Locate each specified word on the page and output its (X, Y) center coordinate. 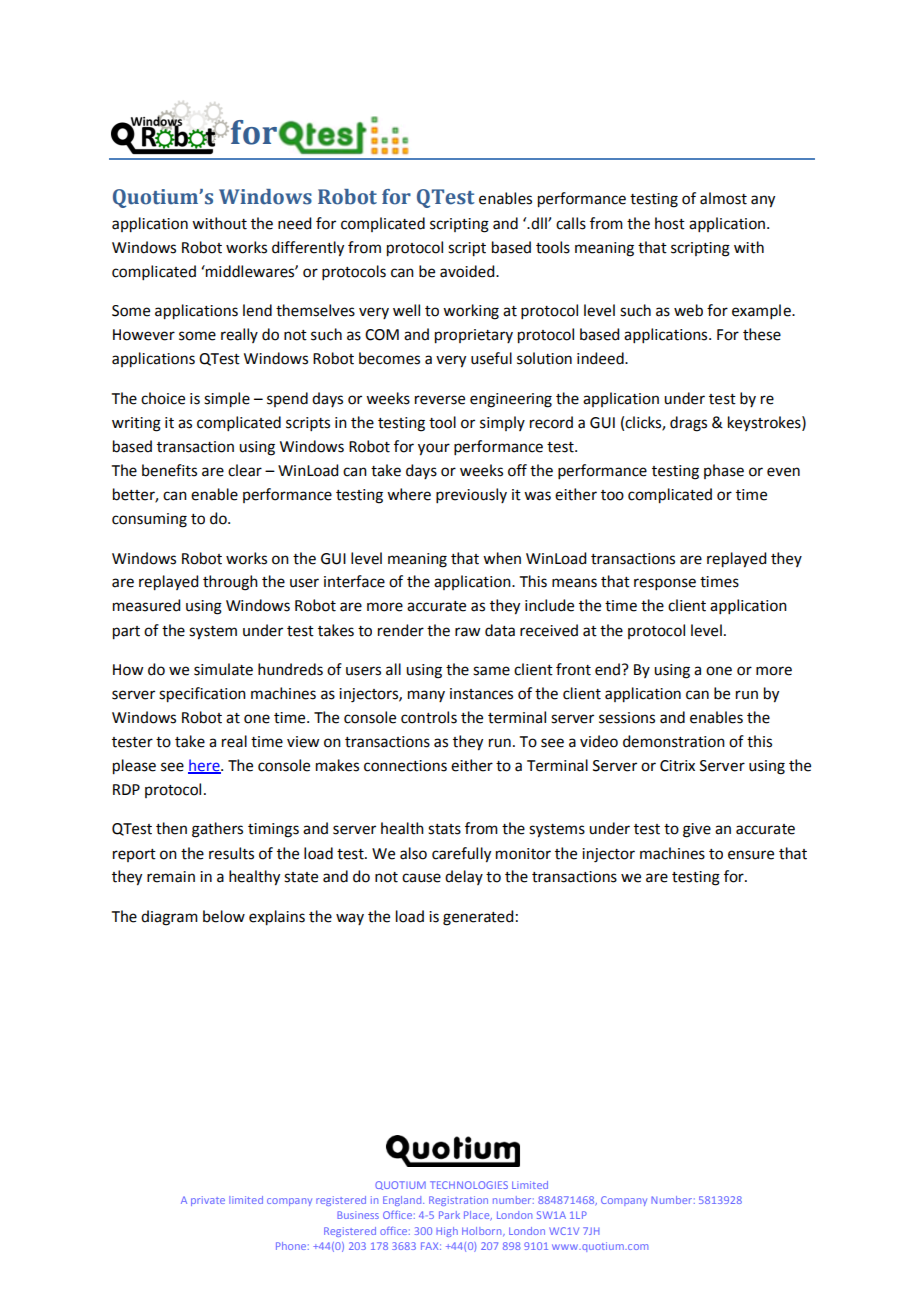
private (208, 1201)
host (670, 223)
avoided (468, 271)
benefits (169, 470)
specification (202, 695)
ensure (751, 855)
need (294, 223)
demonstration (674, 741)
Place (478, 1216)
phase (724, 471)
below (224, 916)
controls (429, 717)
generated (478, 918)
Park (449, 1215)
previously (471, 495)
